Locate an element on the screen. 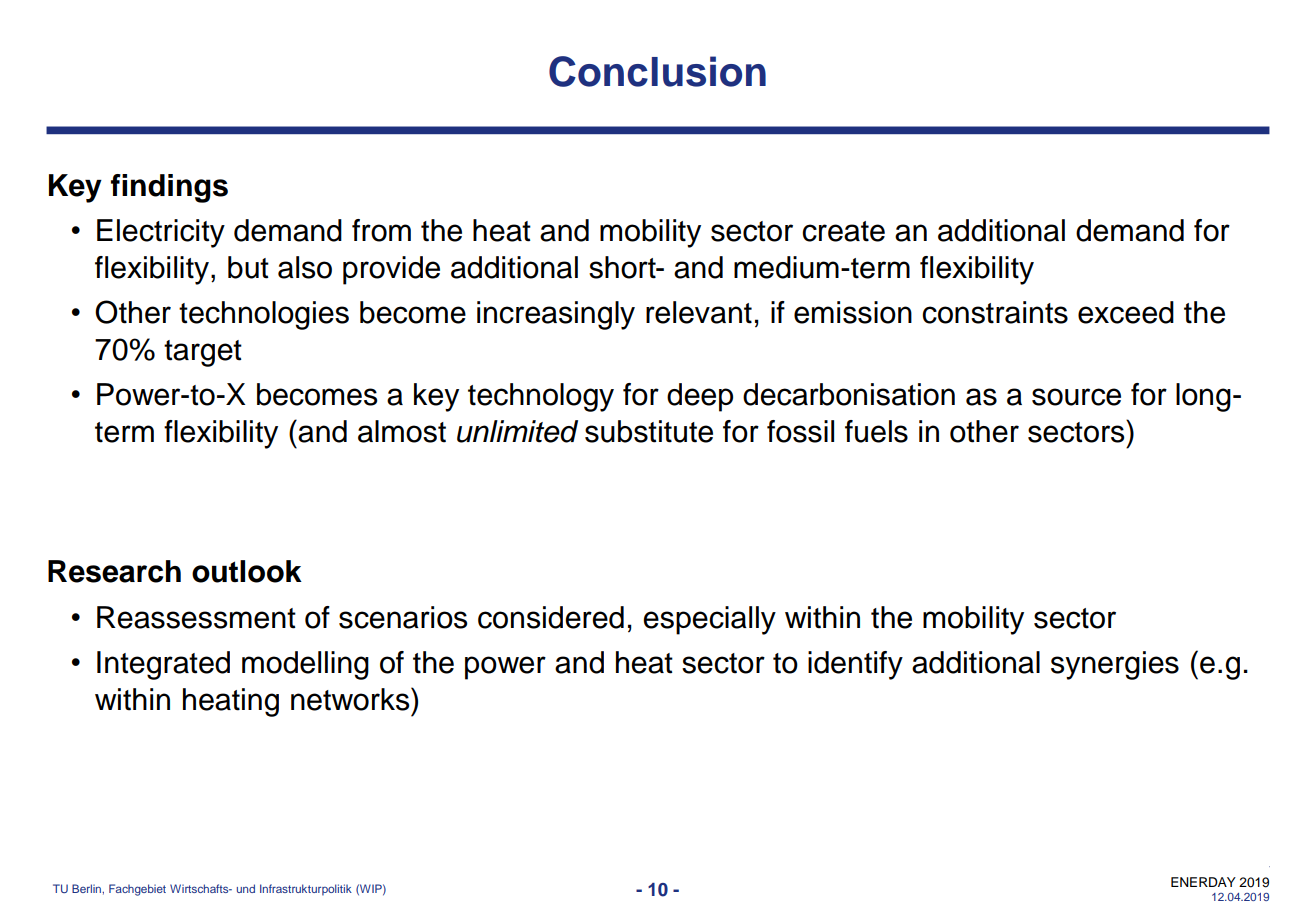 This screenshot has height=911, width=1316. findings is located at coordinates (169, 188).
